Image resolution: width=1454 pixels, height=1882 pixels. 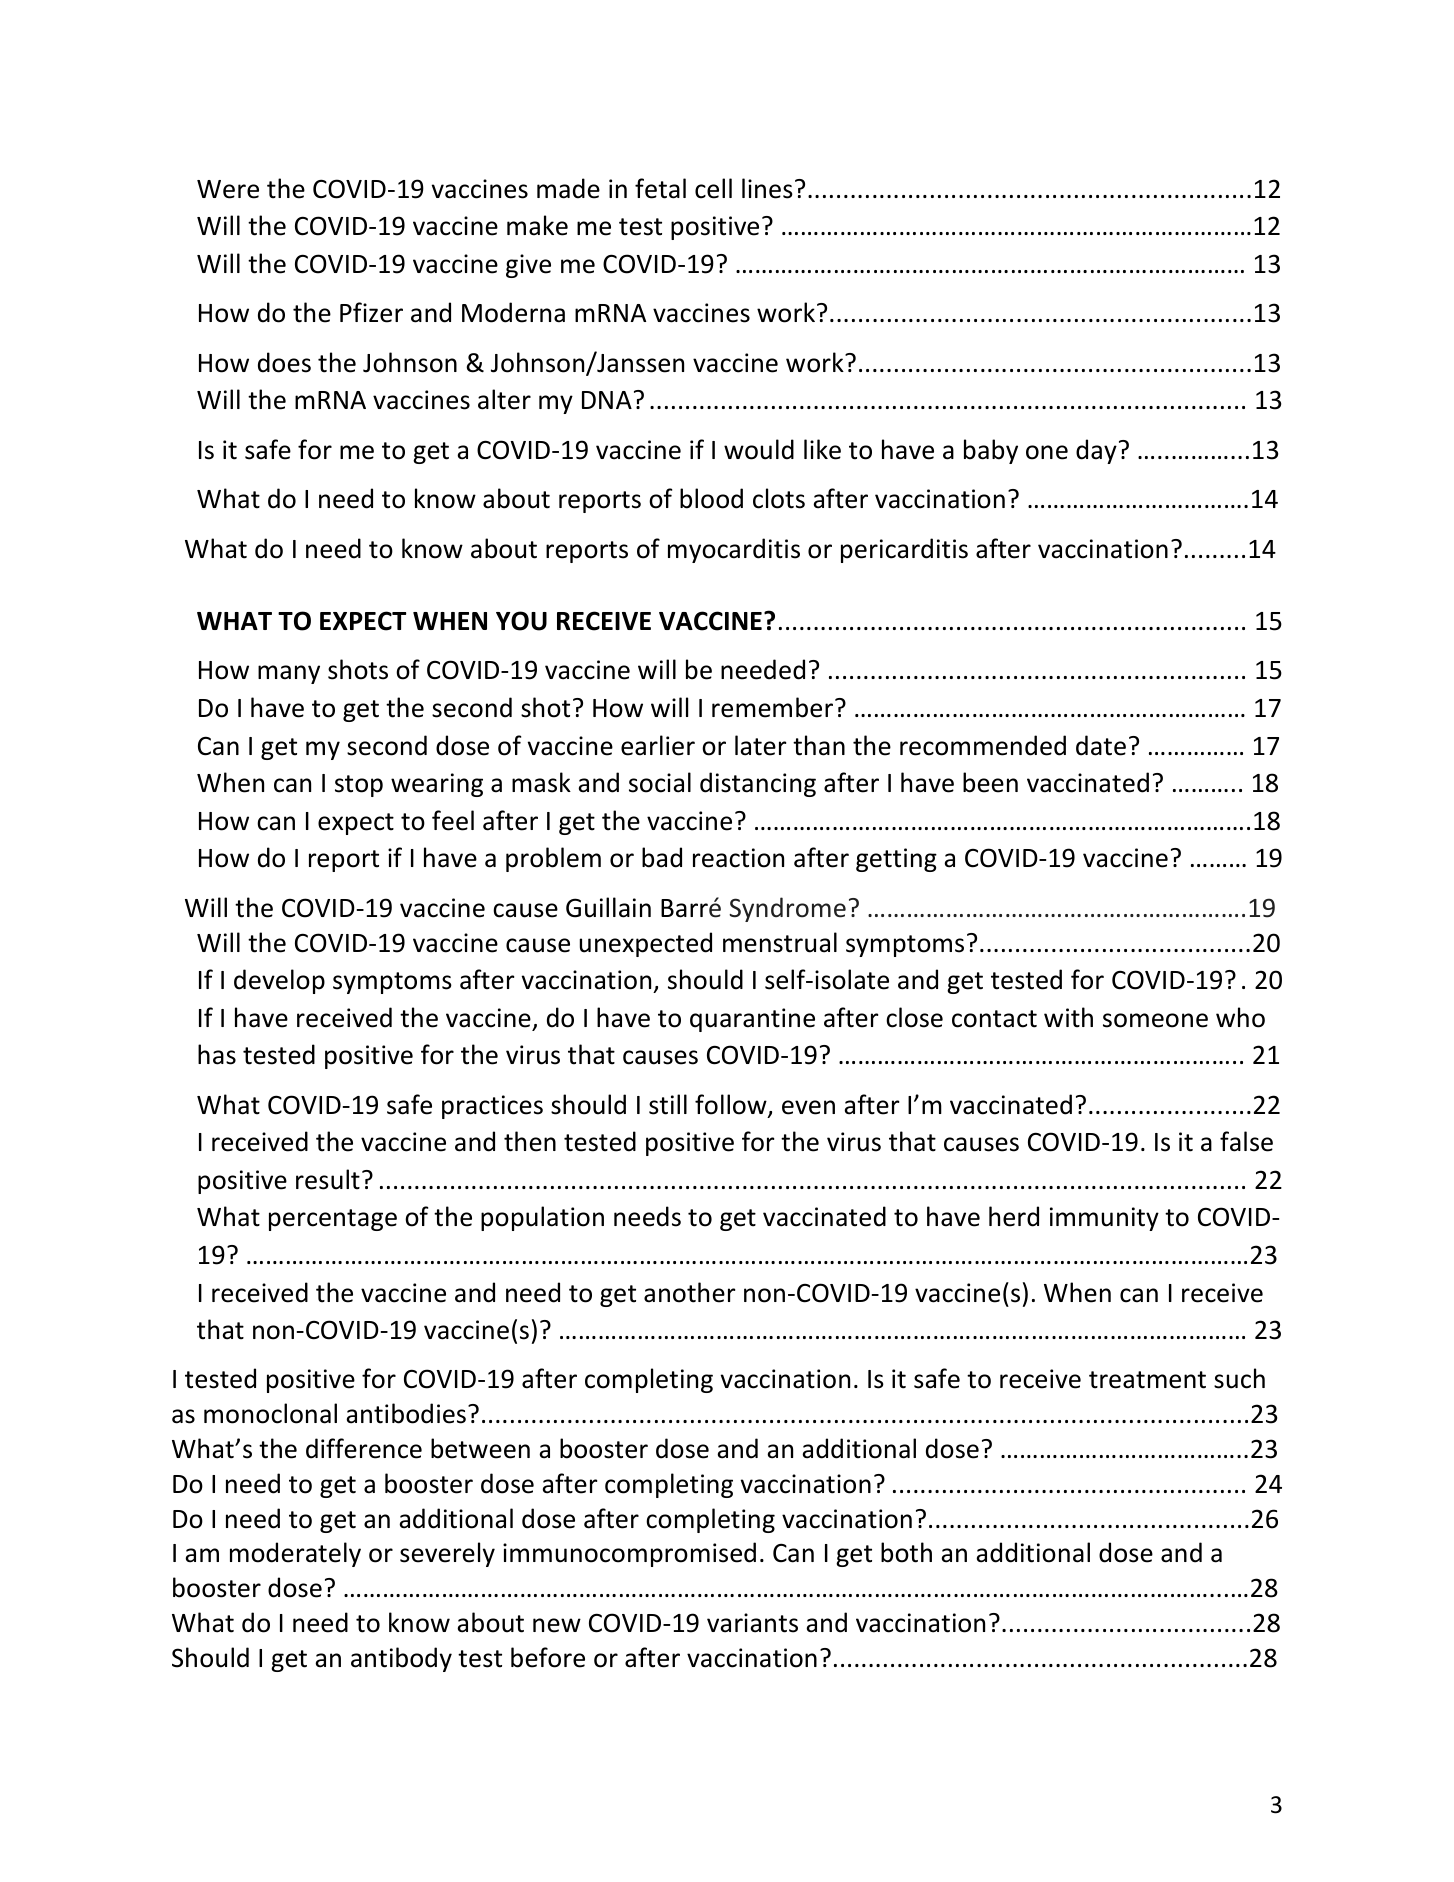 What do you see at coordinates (279, 981) in the image?
I see `develop` at bounding box center [279, 981].
